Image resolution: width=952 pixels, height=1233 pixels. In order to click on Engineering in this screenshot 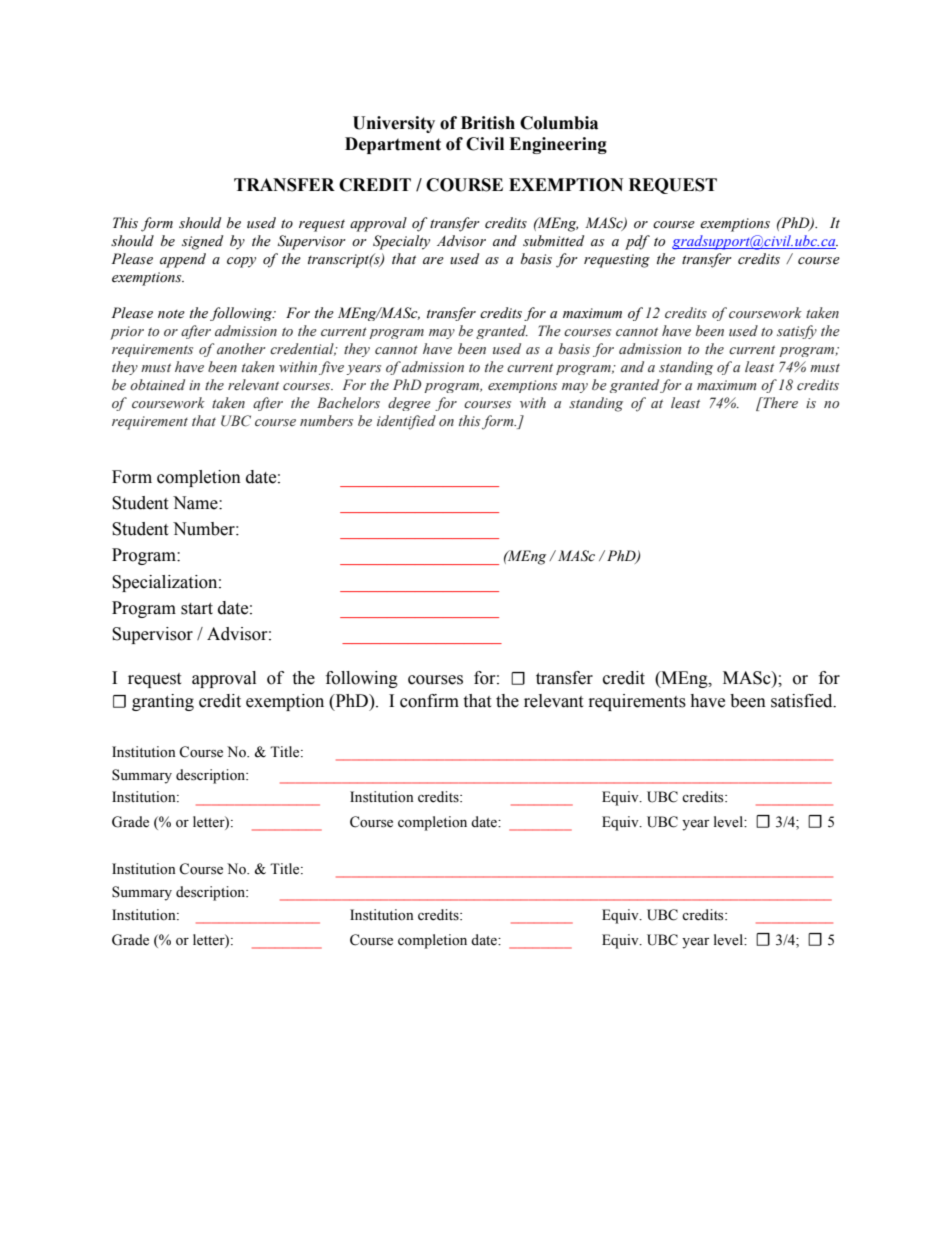, I will do `click(558, 145)`.
